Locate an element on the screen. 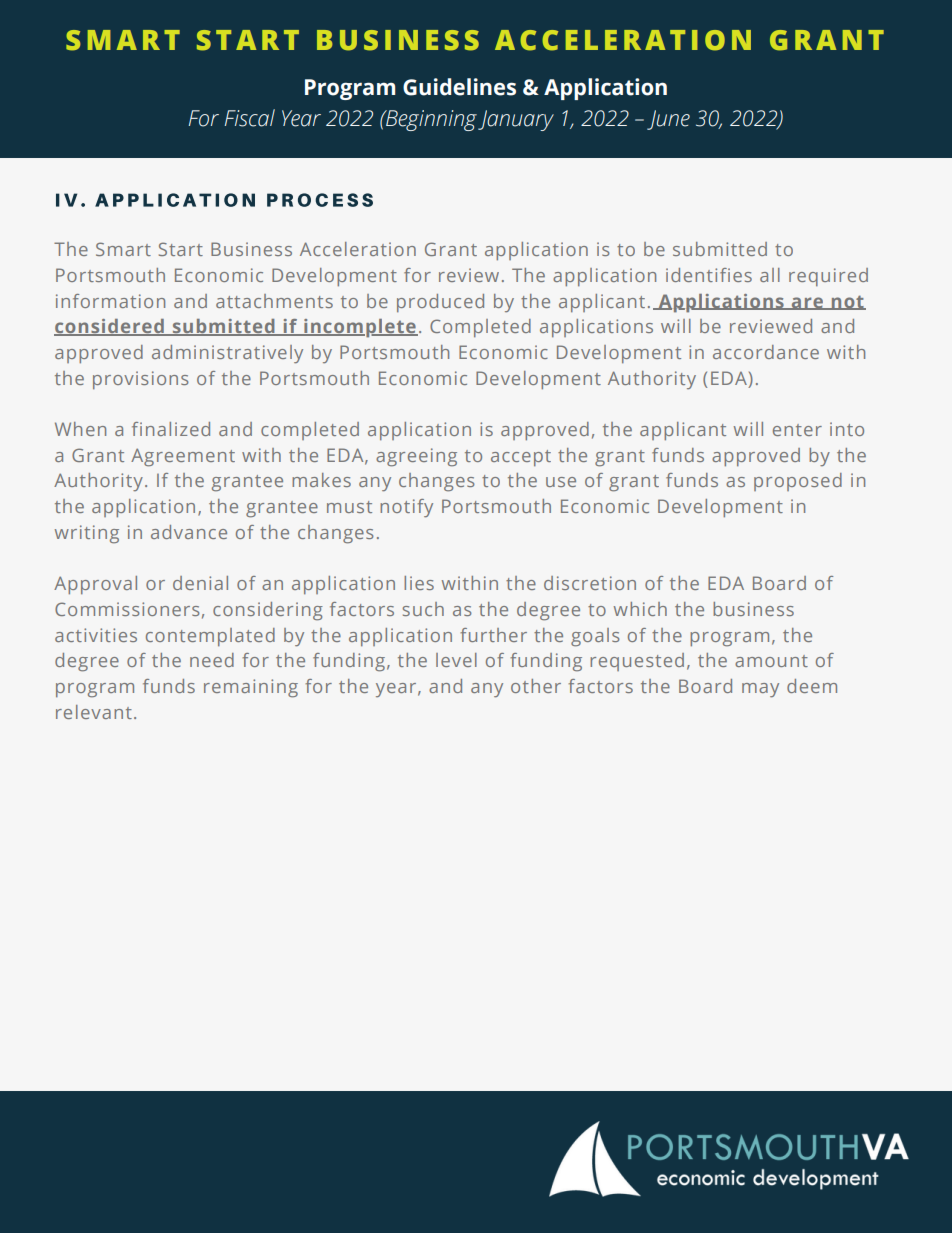 This screenshot has height=1233, width=952. proposed is located at coordinates (798, 482).
